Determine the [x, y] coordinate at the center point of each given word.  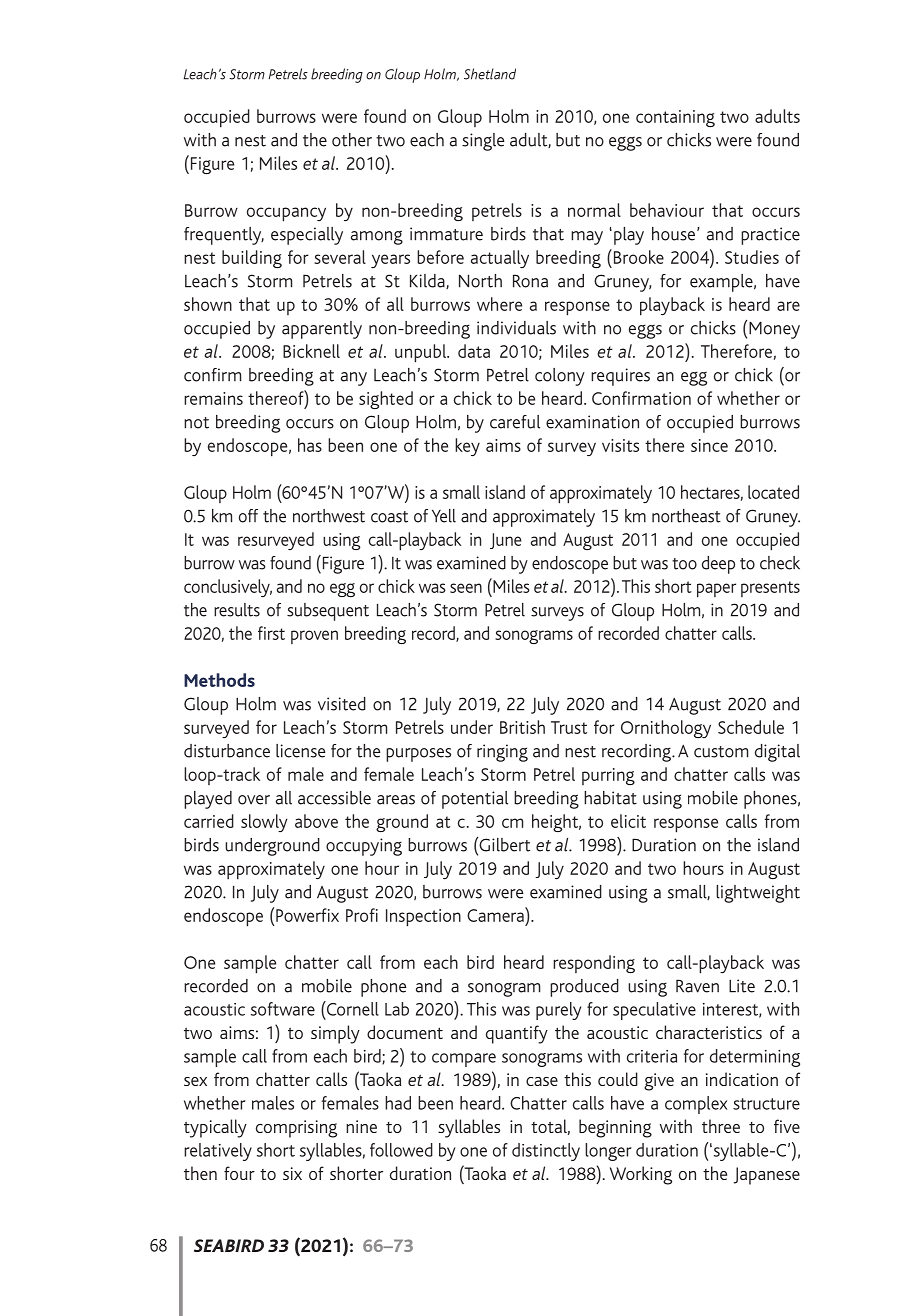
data [474, 351]
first [271, 633]
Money [774, 330]
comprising [296, 1129]
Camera [496, 914]
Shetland [490, 74]
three [721, 1126]
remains [213, 398]
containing [675, 118]
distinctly [546, 1152]
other [352, 140]
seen [466, 588]
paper [716, 590]
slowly [264, 823]
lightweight [758, 894]
